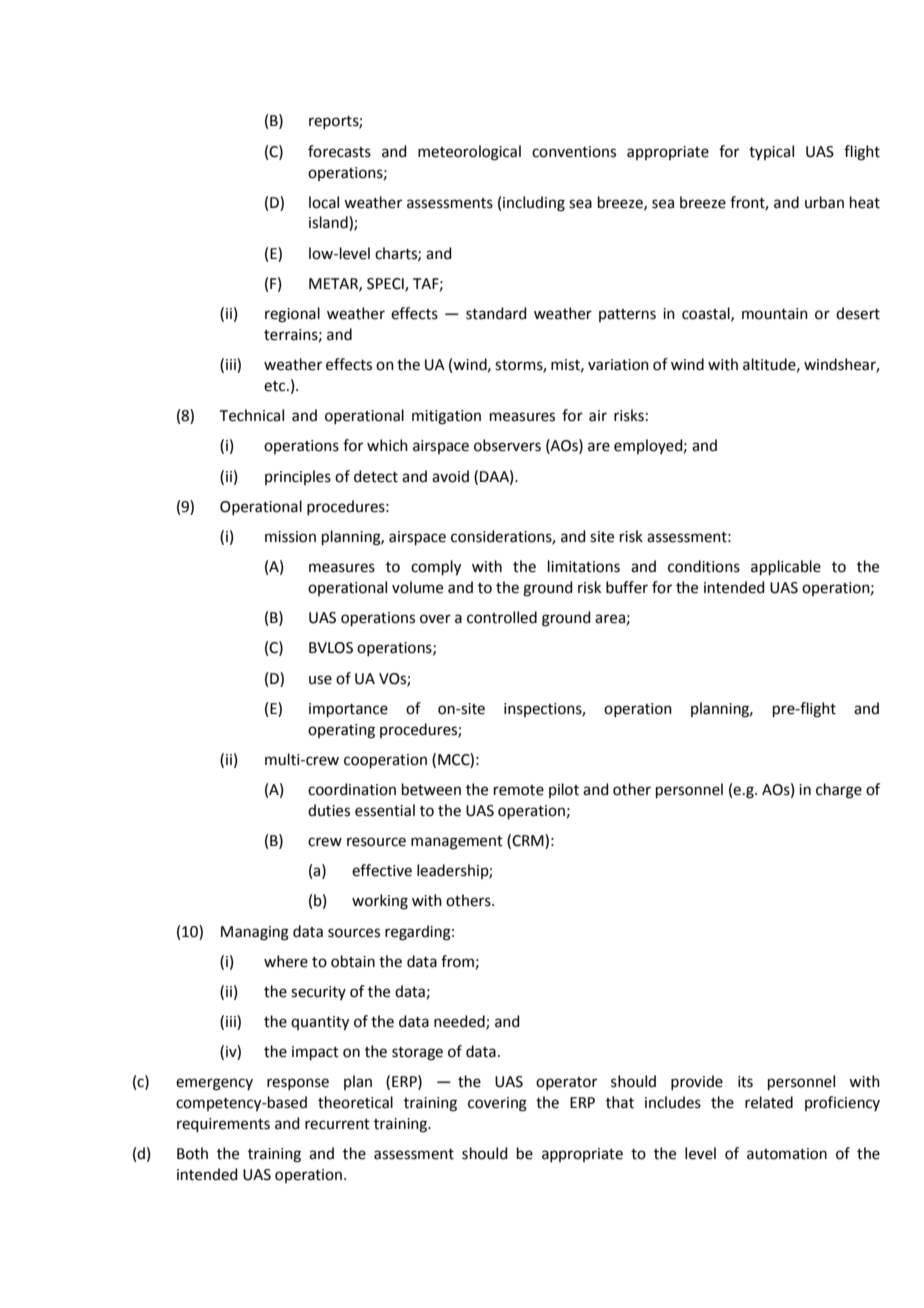 The height and width of the screenshot is (1308, 924). What do you see at coordinates (519, 790) in the screenshot?
I see `remote` at bounding box center [519, 790].
